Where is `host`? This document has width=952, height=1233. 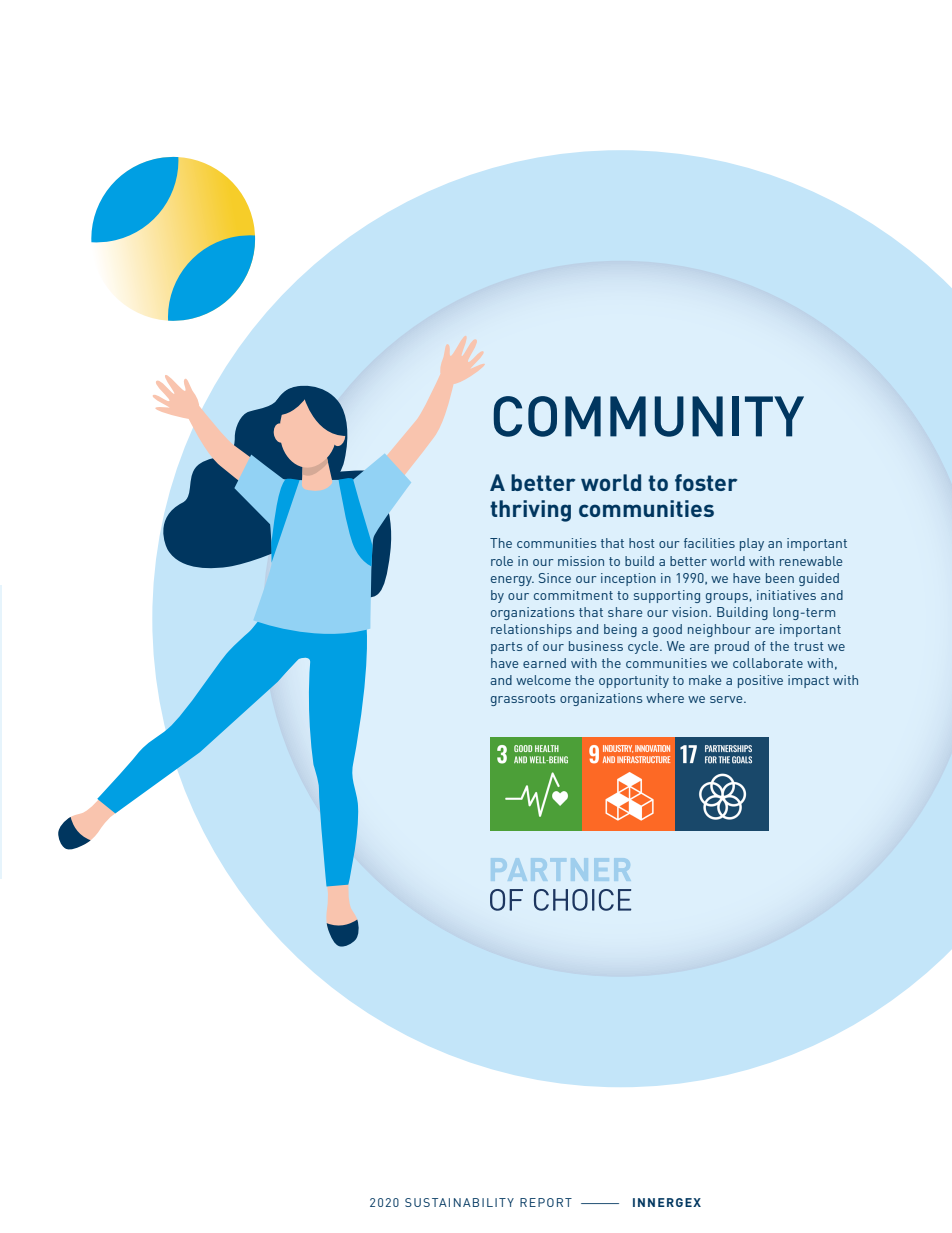
host is located at coordinates (642, 543).
